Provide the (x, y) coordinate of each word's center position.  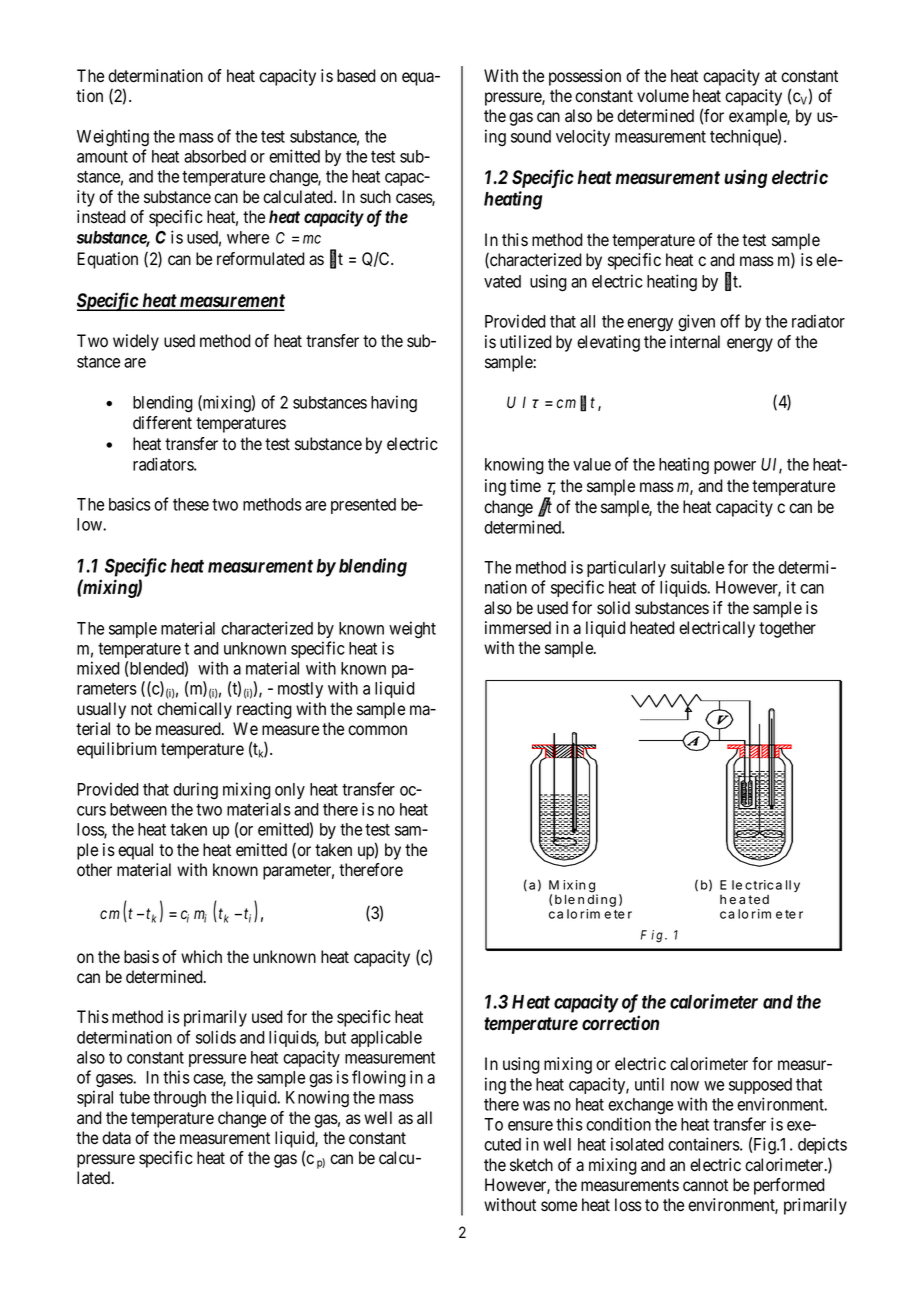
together (787, 629)
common (377, 730)
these (191, 504)
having (394, 403)
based (356, 76)
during (195, 790)
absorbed (215, 156)
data (116, 1138)
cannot (705, 1185)
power (735, 467)
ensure (530, 1126)
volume (663, 96)
